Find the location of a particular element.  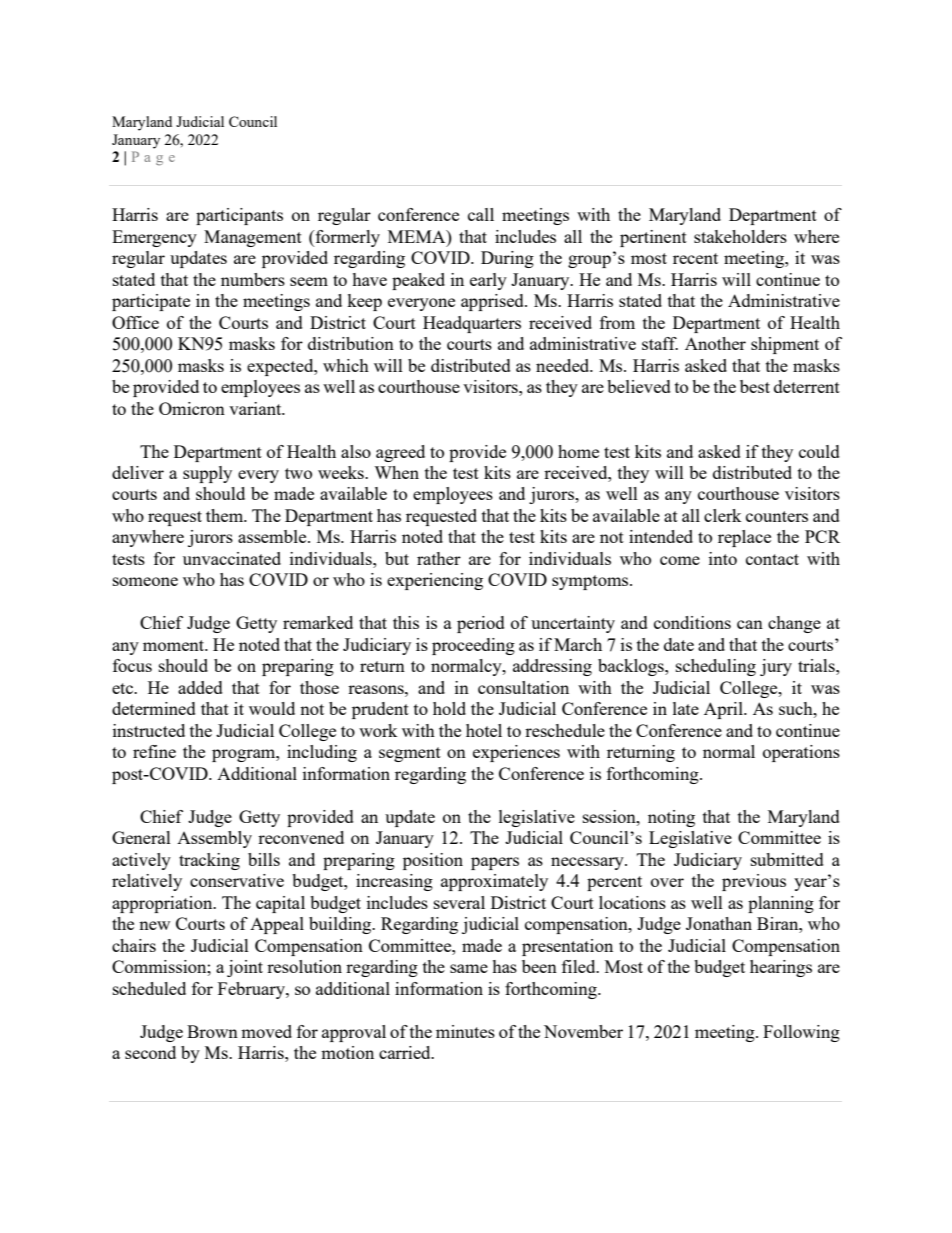

agreed is located at coordinates (400, 453).
